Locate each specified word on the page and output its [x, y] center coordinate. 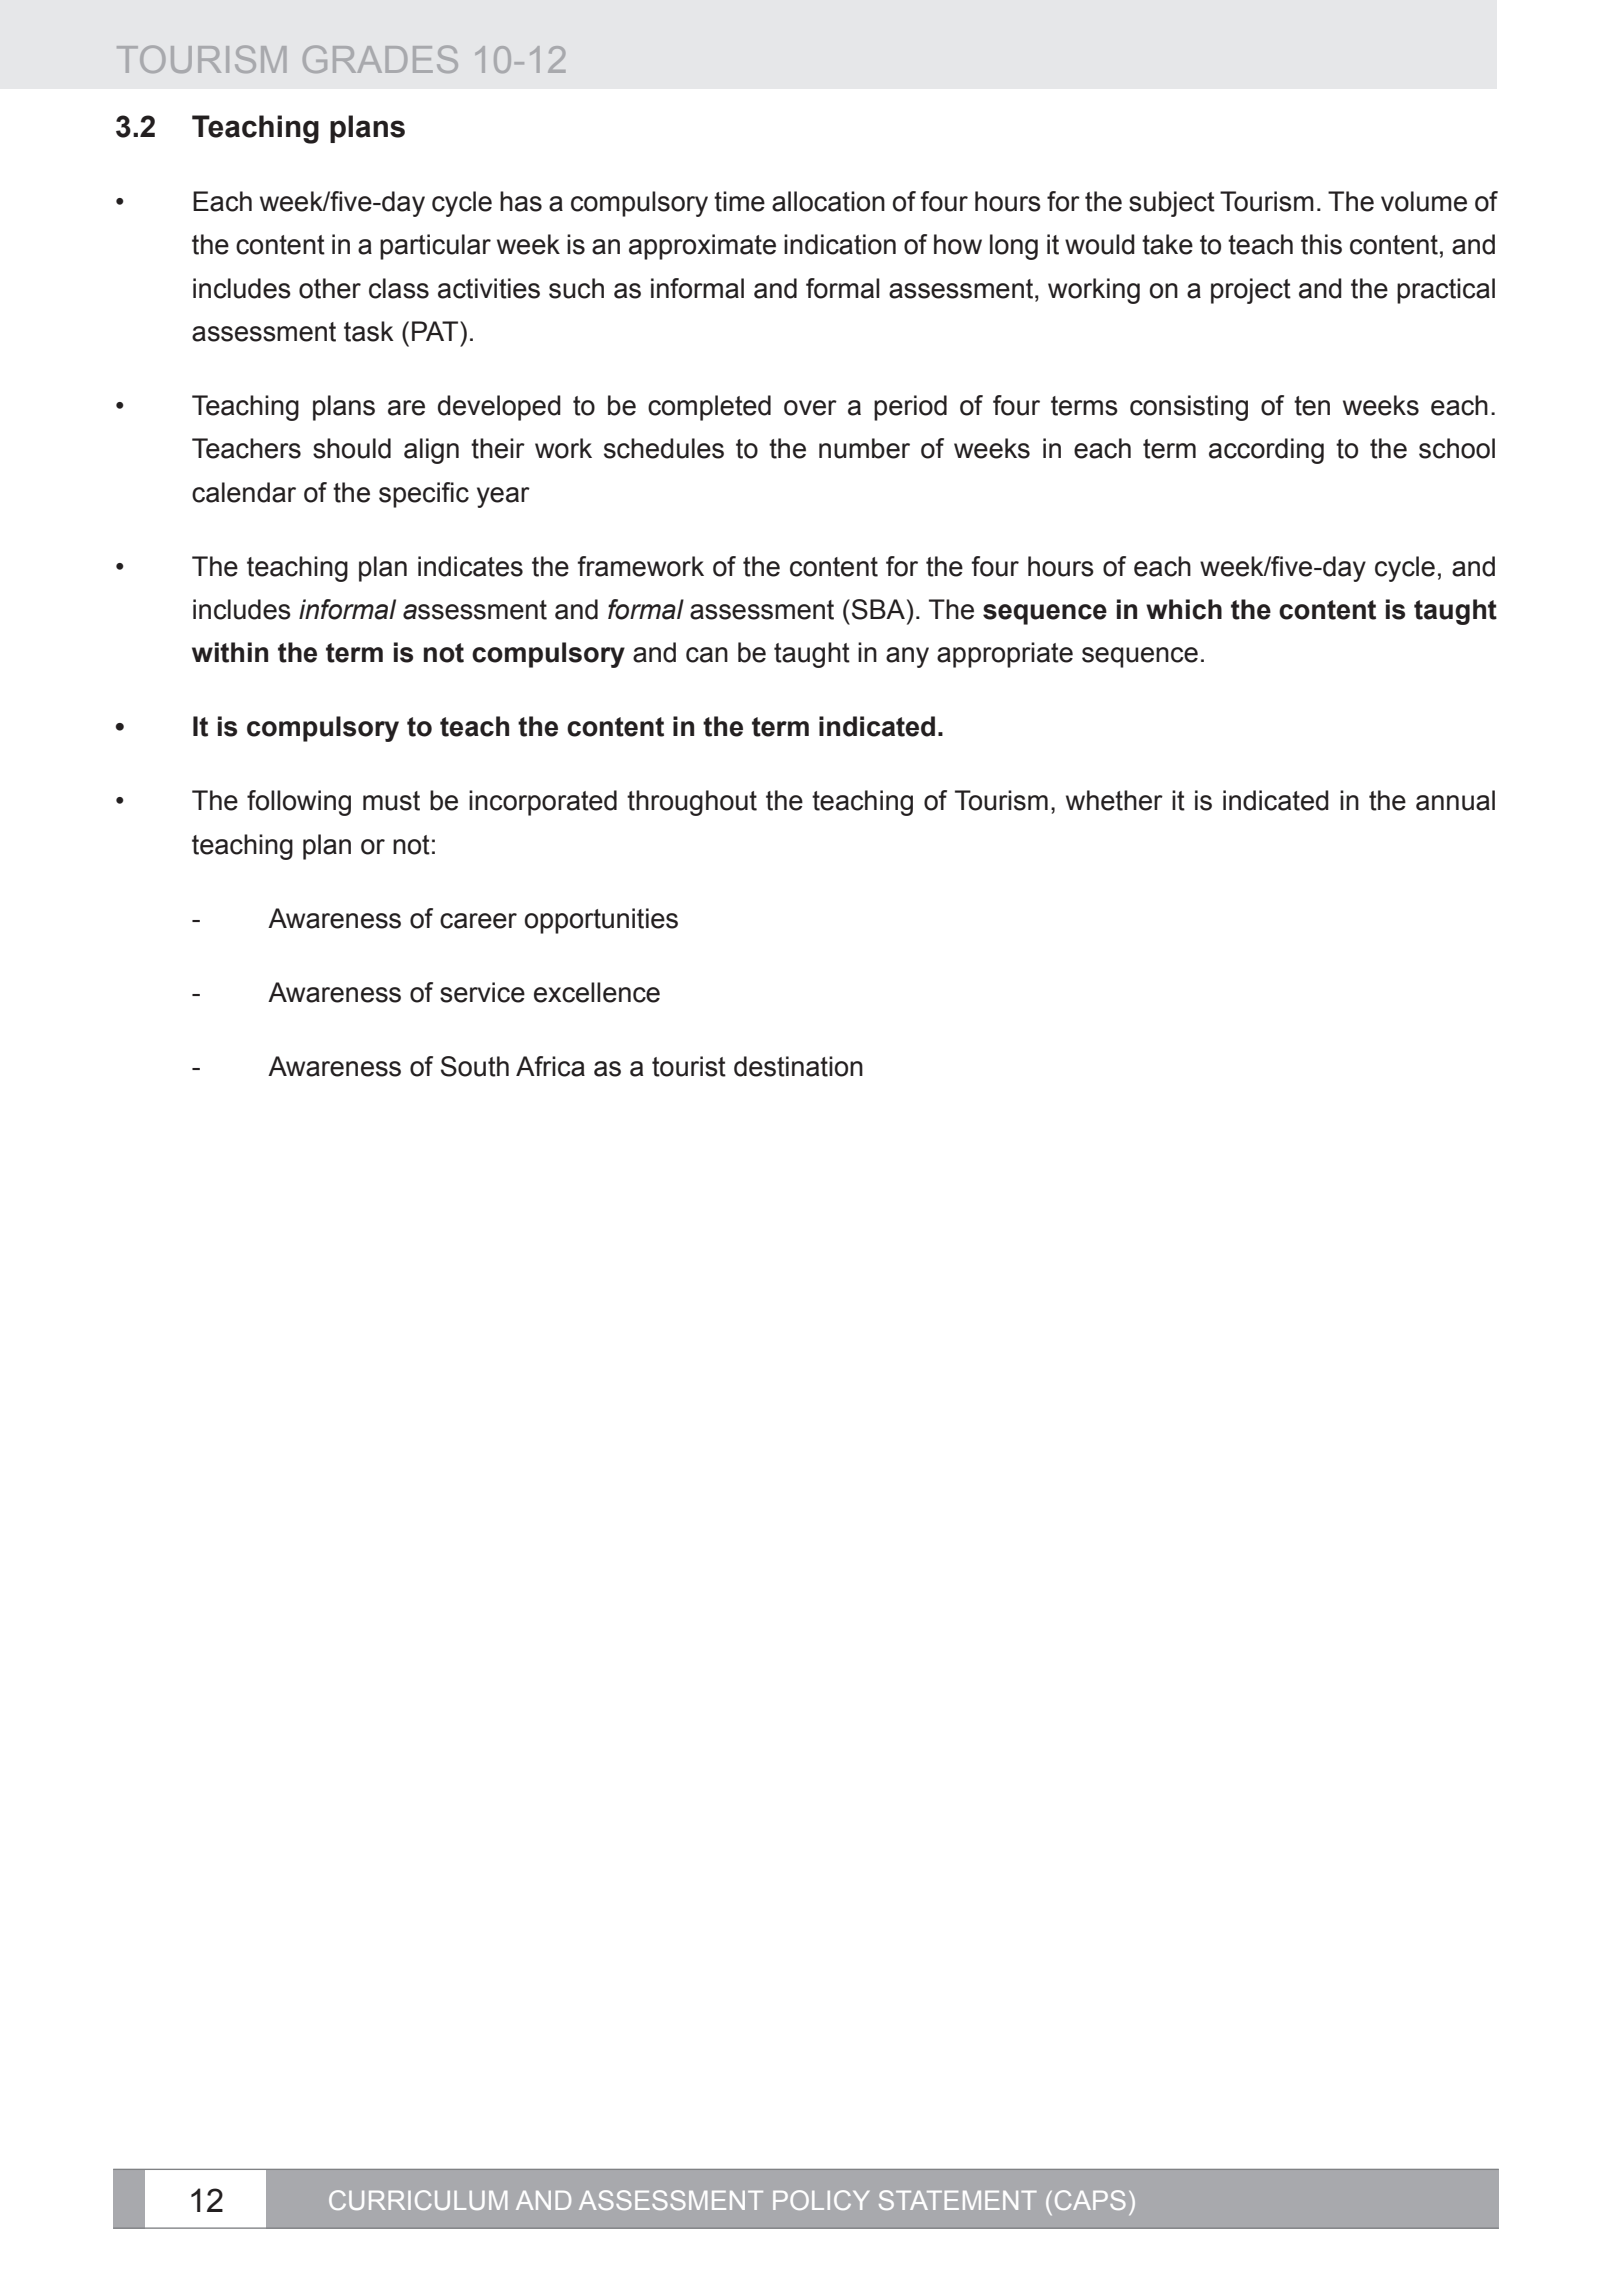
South [475, 1066]
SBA [880, 609]
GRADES [380, 59]
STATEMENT [958, 2200]
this [1321, 244]
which [1184, 609]
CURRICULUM [418, 2200]
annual [1455, 800]
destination [798, 1066]
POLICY [821, 2200]
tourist [689, 1066]
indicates [470, 566]
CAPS [1090, 2200]
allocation [828, 201]
